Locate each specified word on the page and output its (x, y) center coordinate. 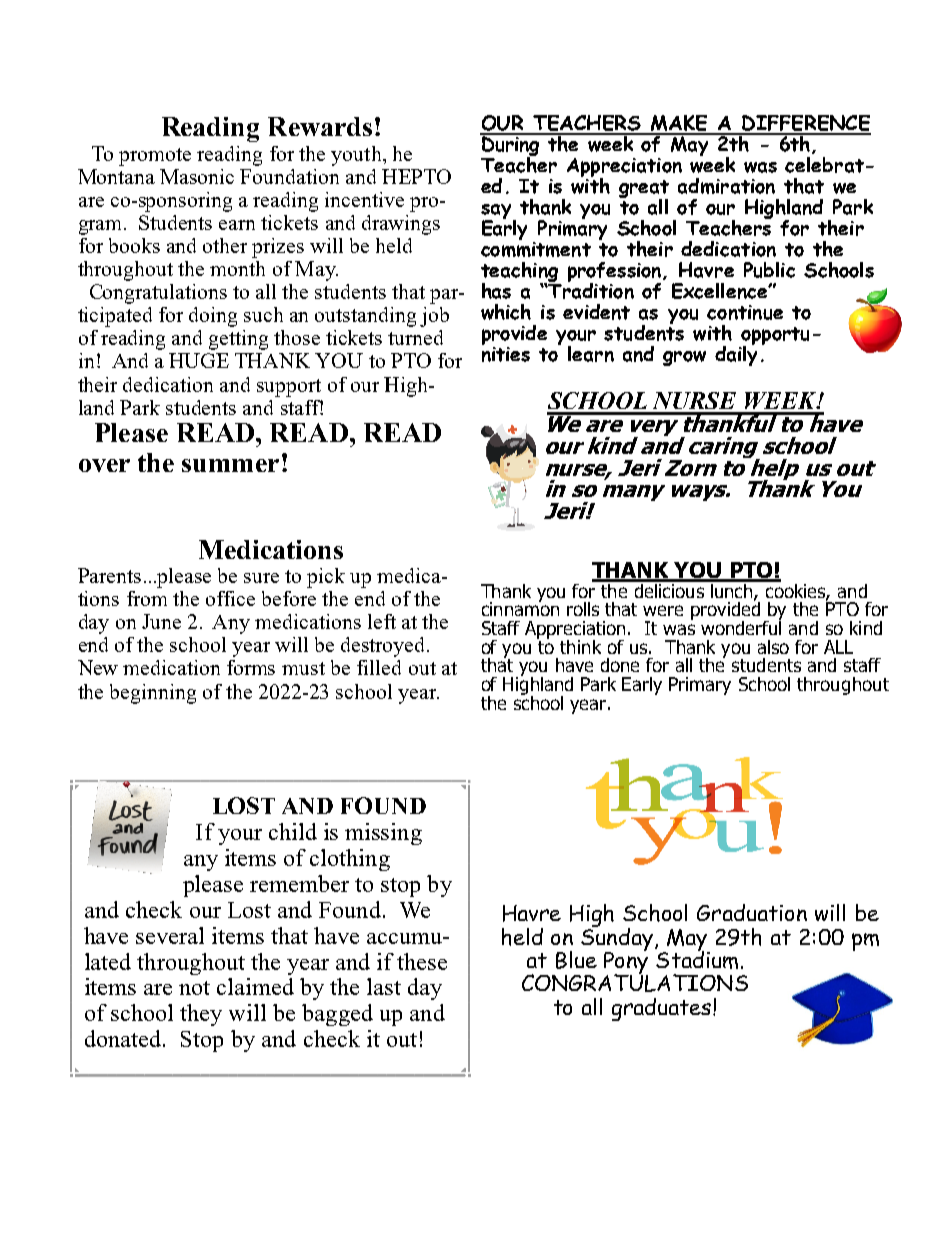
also (773, 647)
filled (379, 667)
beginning (153, 694)
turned (415, 337)
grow (684, 358)
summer (230, 465)
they (201, 1015)
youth (357, 156)
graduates (663, 1009)
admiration (726, 186)
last (384, 986)
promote (155, 157)
